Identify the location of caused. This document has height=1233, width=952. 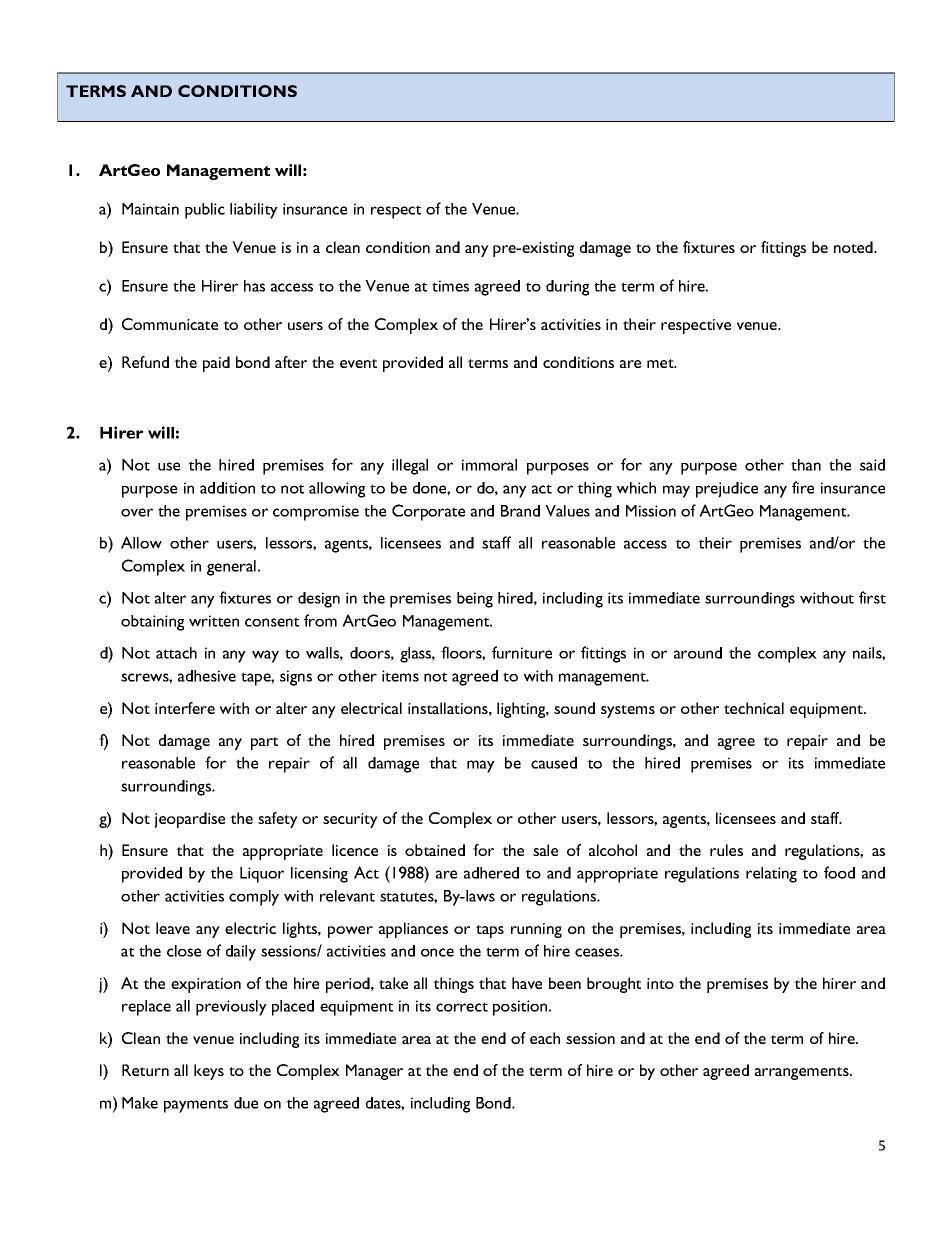
(554, 763).
